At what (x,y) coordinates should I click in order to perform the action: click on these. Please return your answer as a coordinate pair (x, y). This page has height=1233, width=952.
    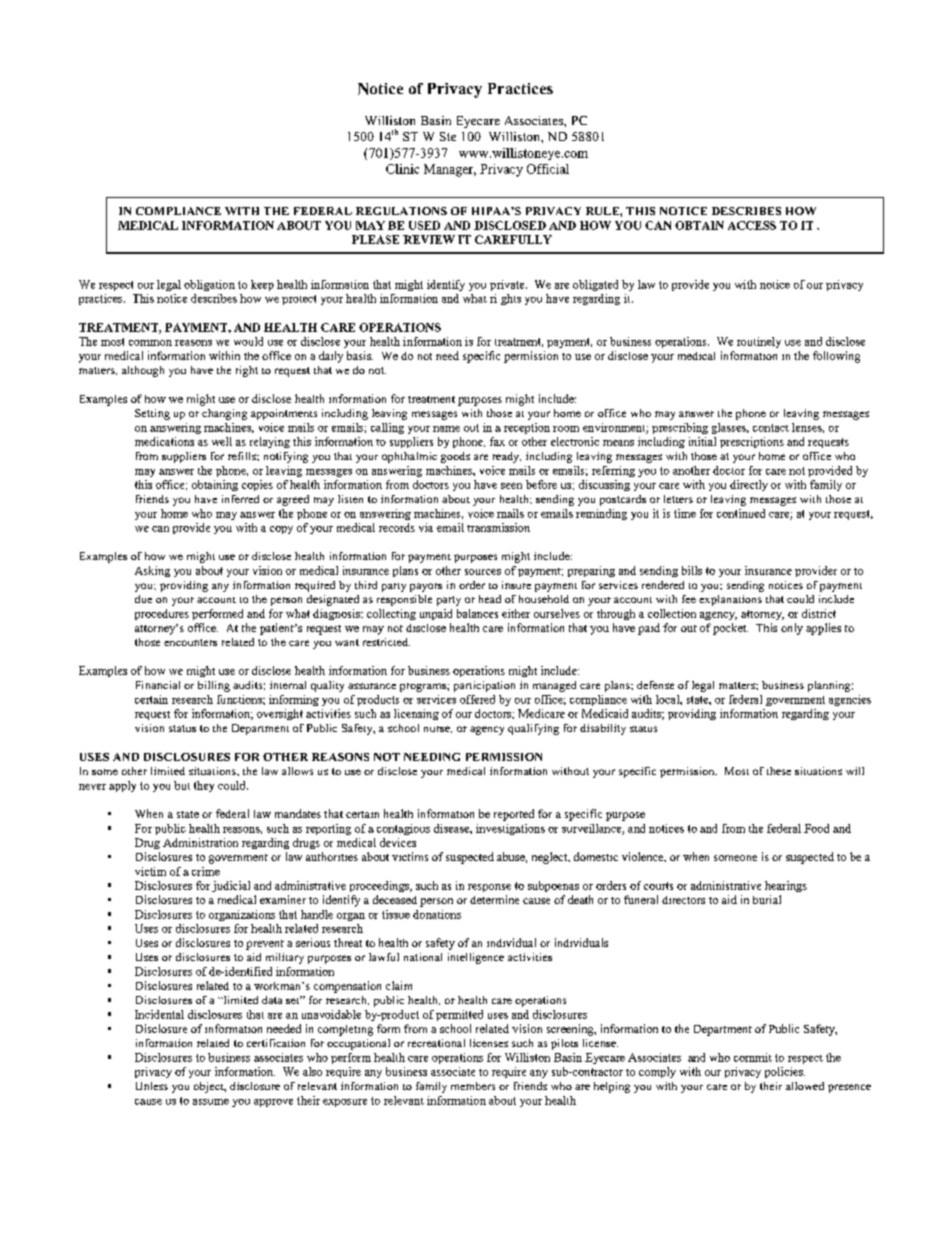
    Looking at the image, I should click on (779, 771).
